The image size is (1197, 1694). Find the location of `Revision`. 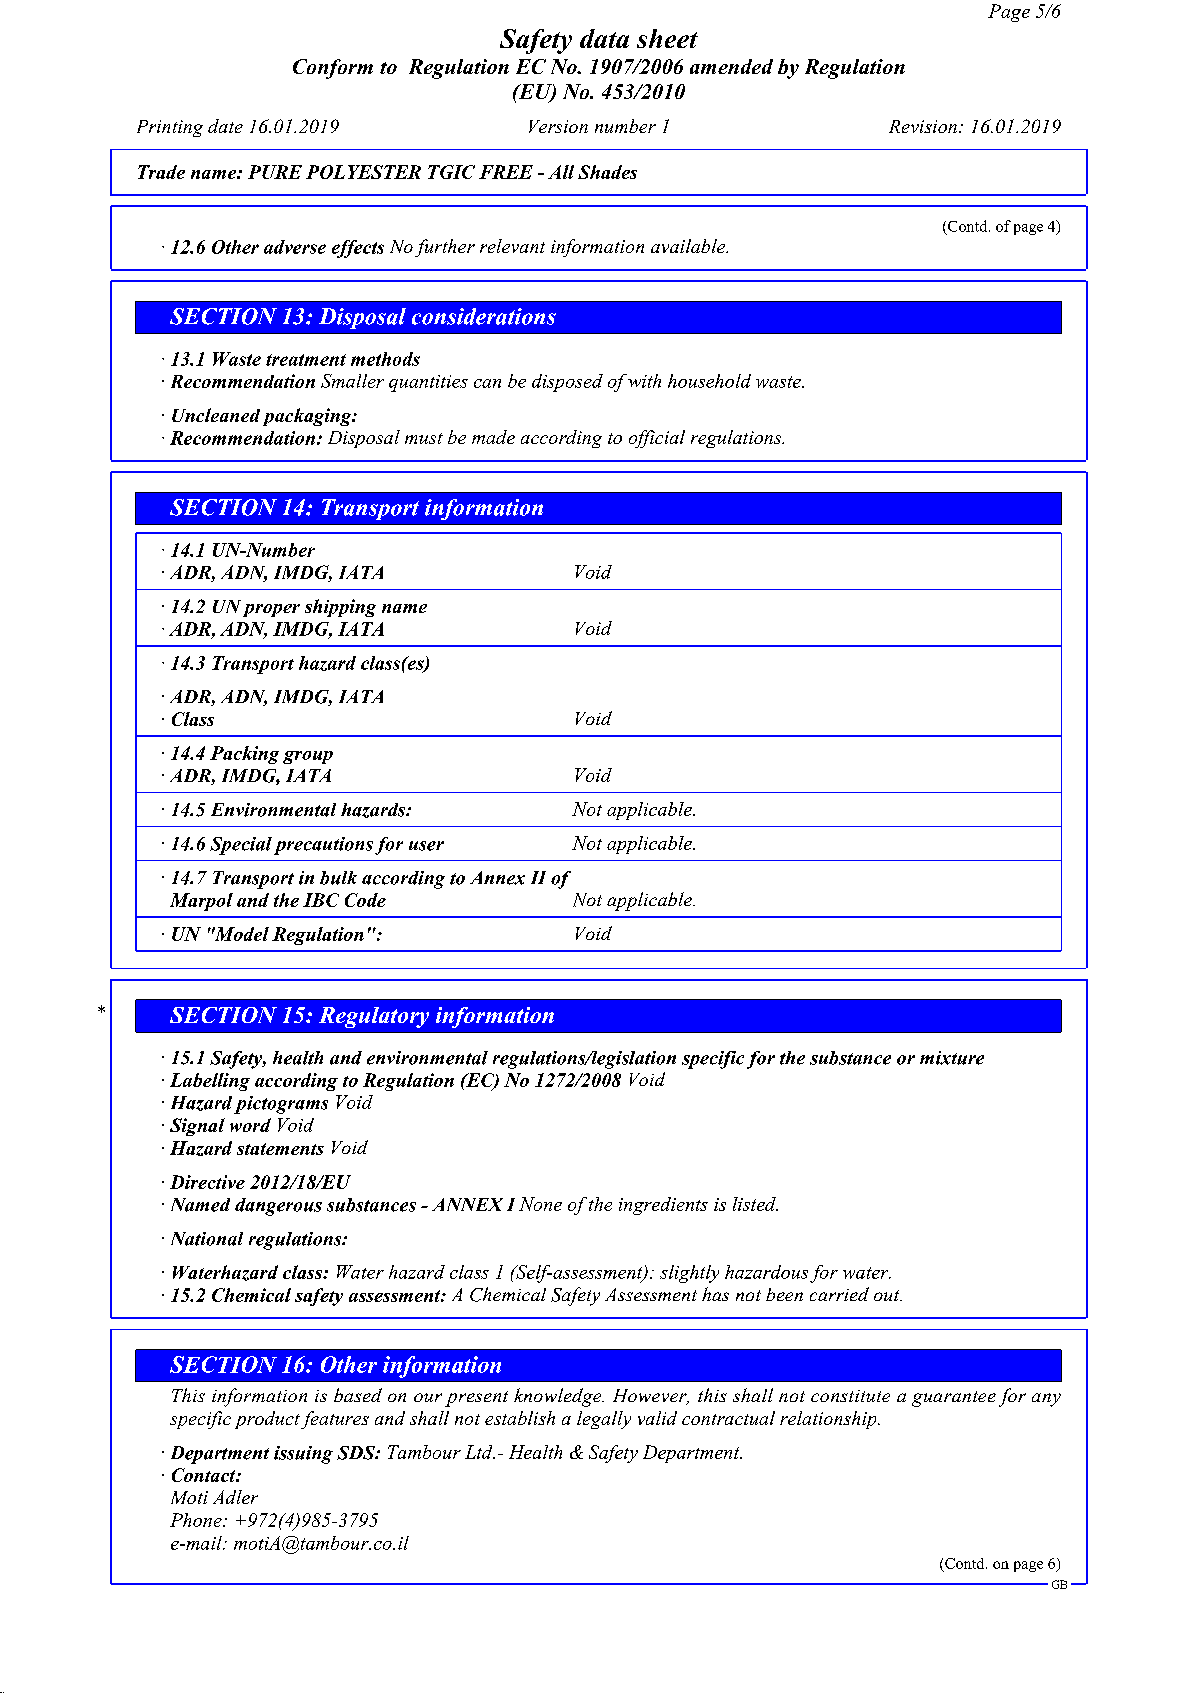

Revision is located at coordinates (923, 126).
